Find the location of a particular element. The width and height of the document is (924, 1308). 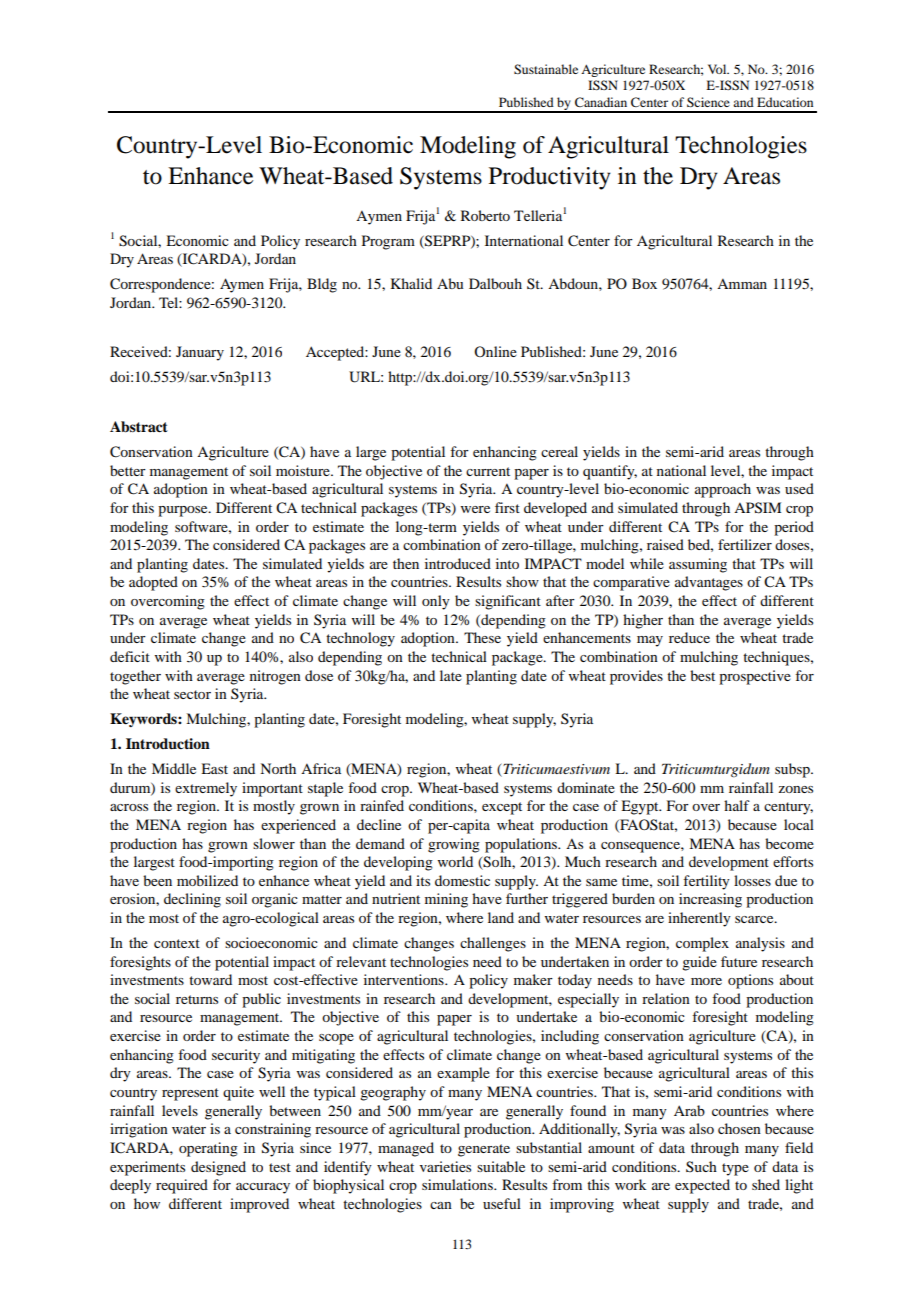

January is located at coordinates (200, 353).
